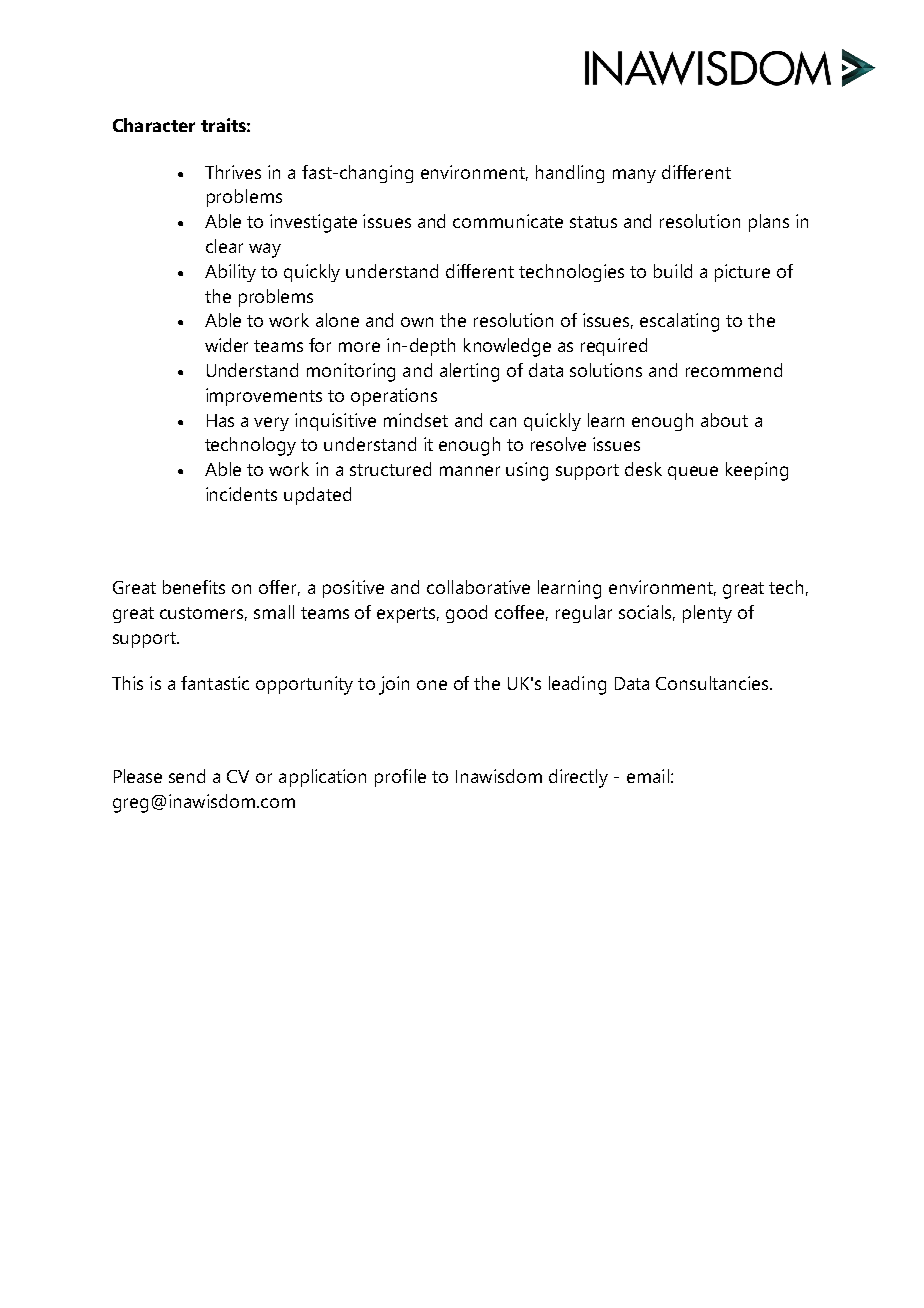  I want to click on Thrives, so click(233, 172).
